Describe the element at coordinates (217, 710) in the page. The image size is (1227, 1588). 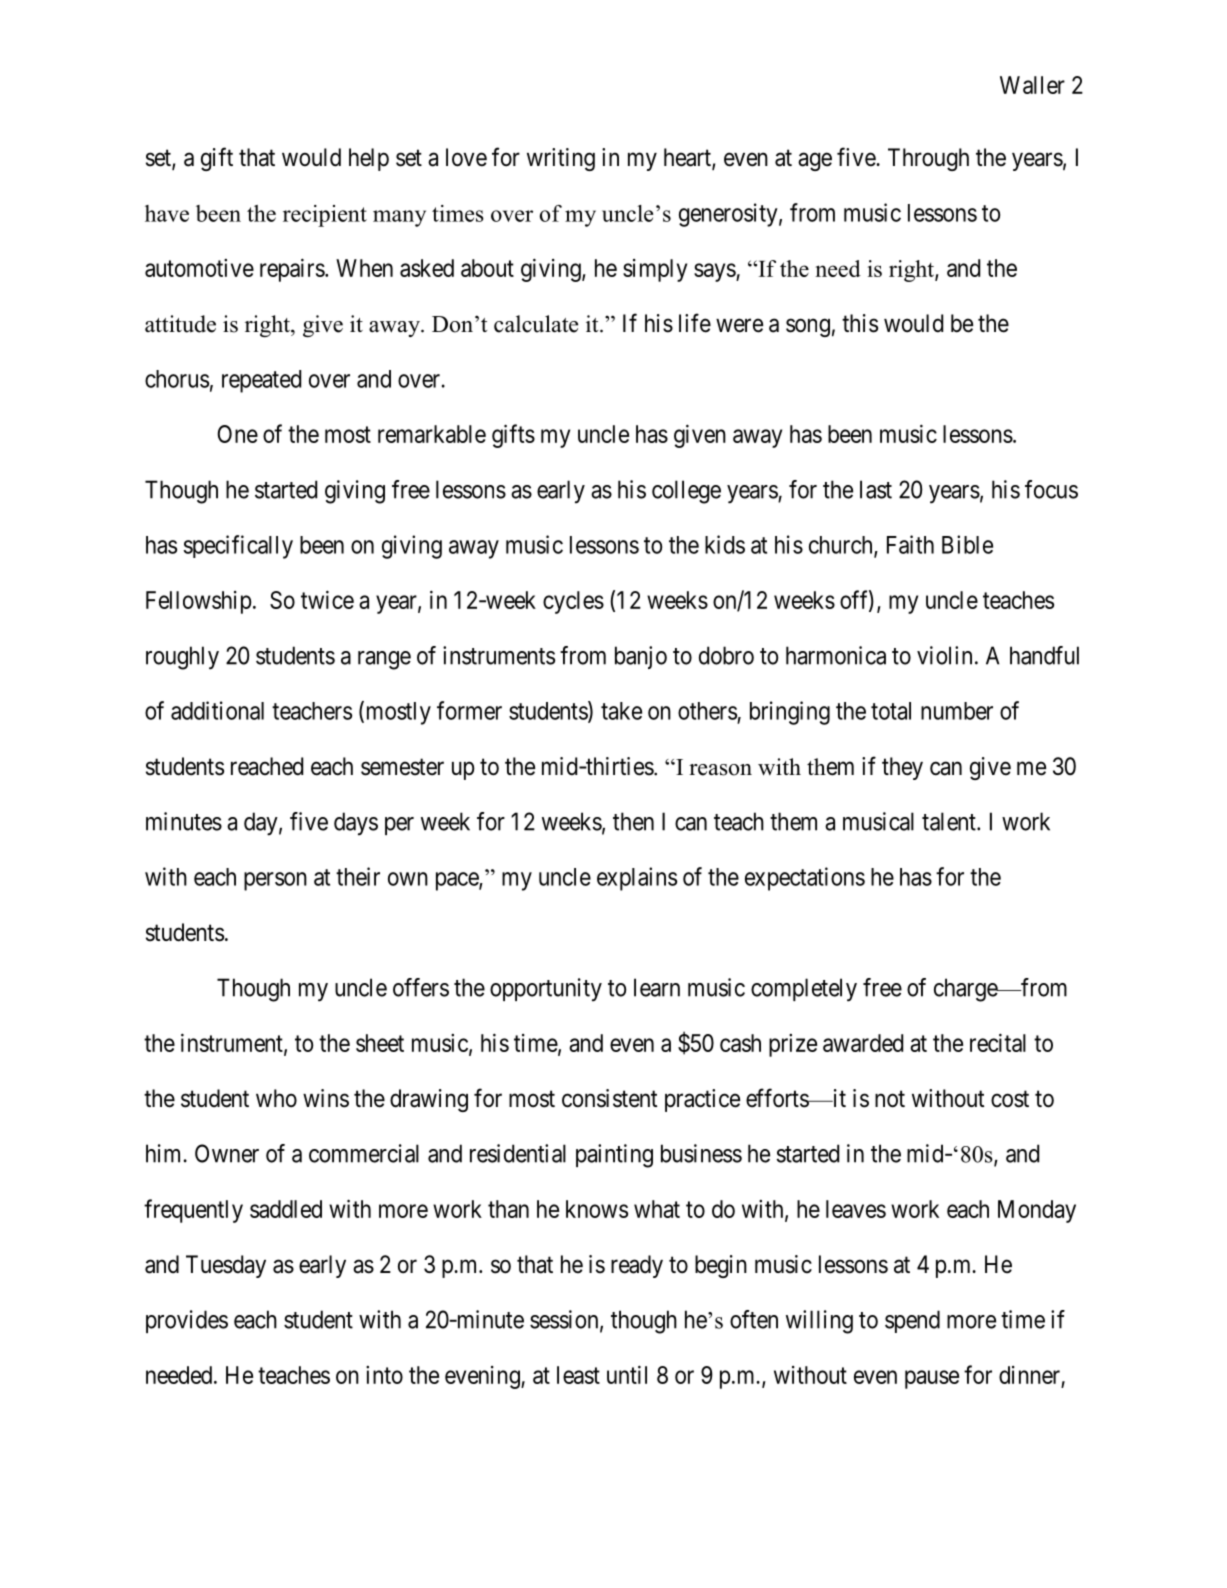
I see `additional` at that location.
